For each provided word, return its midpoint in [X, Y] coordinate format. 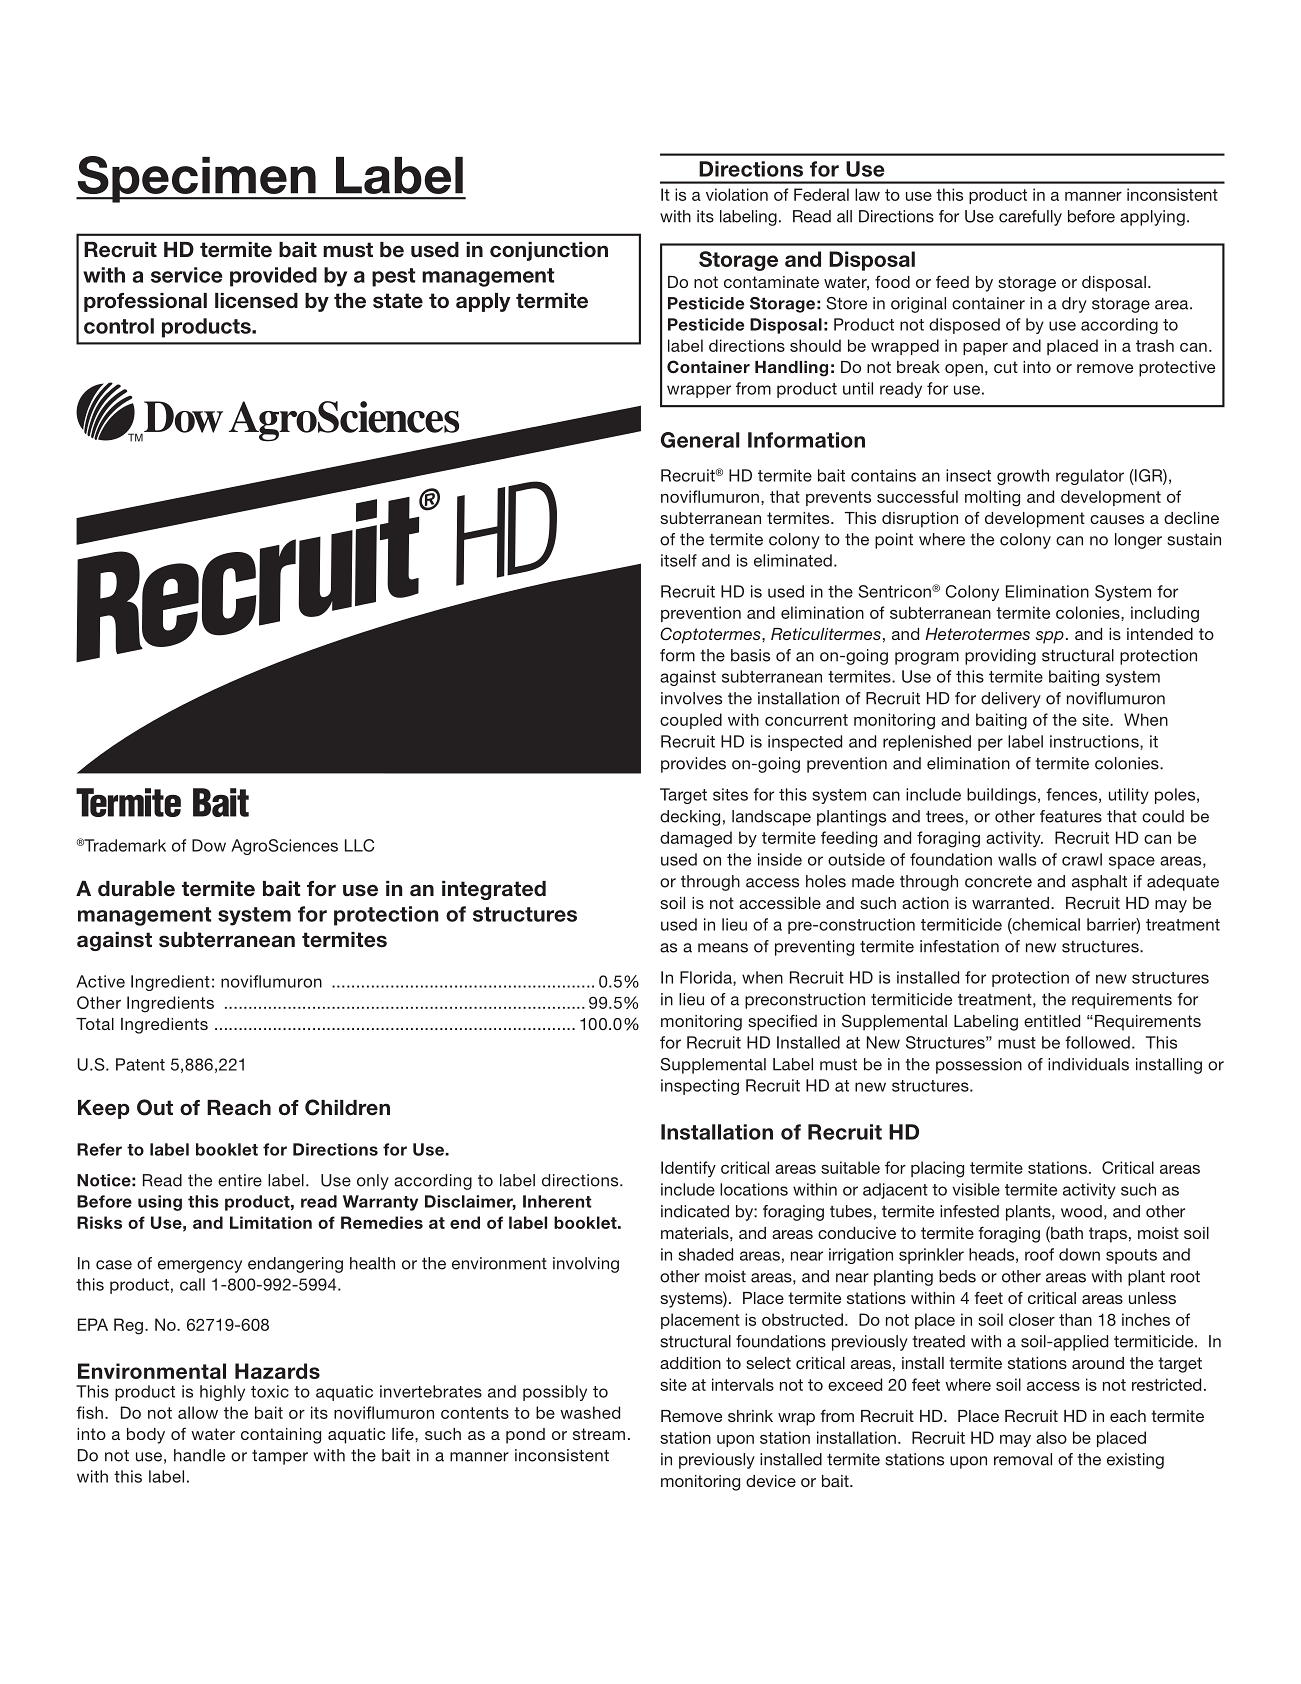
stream [599, 1434]
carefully [1030, 218]
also [1051, 1437]
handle [199, 1455]
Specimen [197, 179]
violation [737, 194]
